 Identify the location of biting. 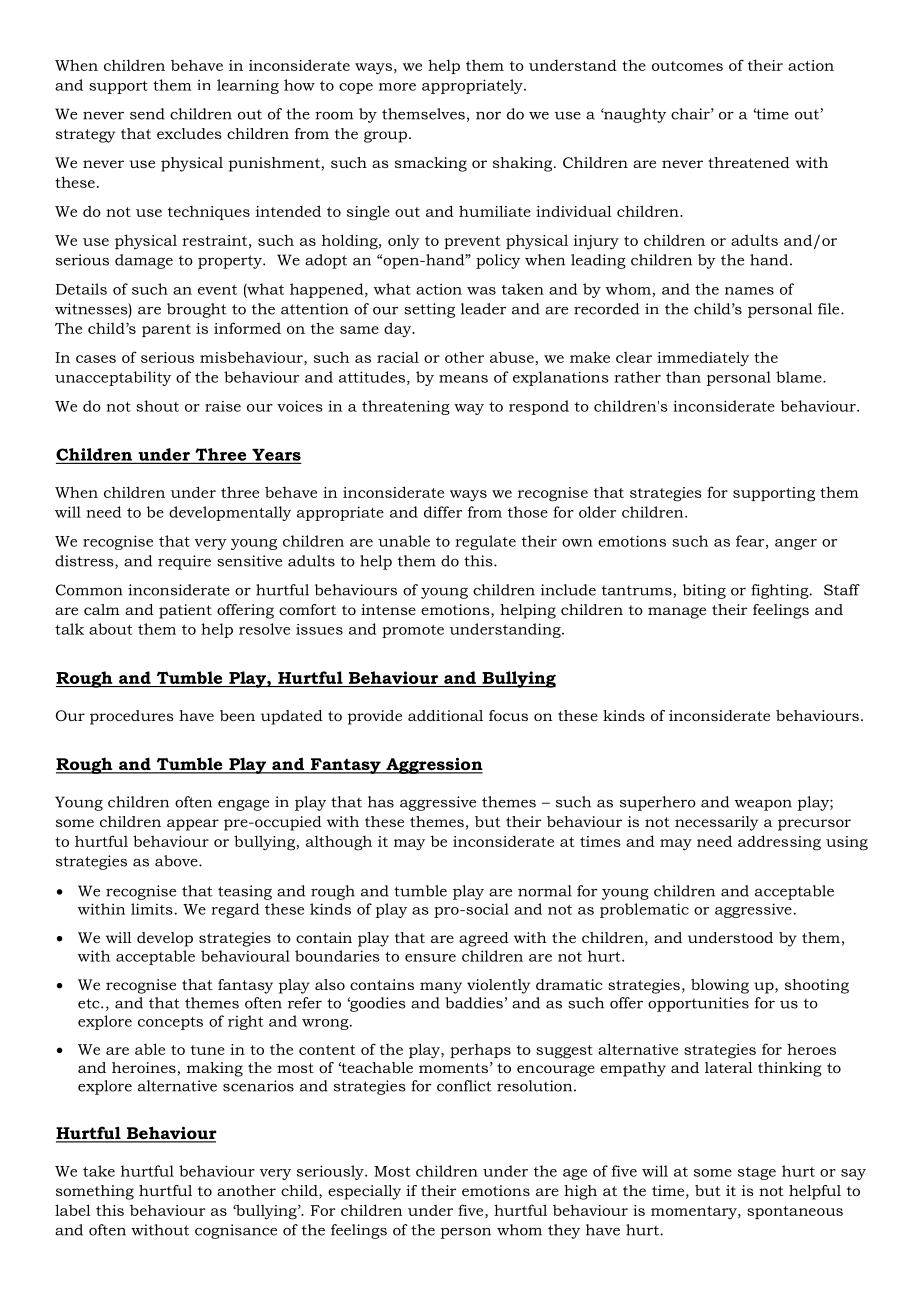
(704, 591).
